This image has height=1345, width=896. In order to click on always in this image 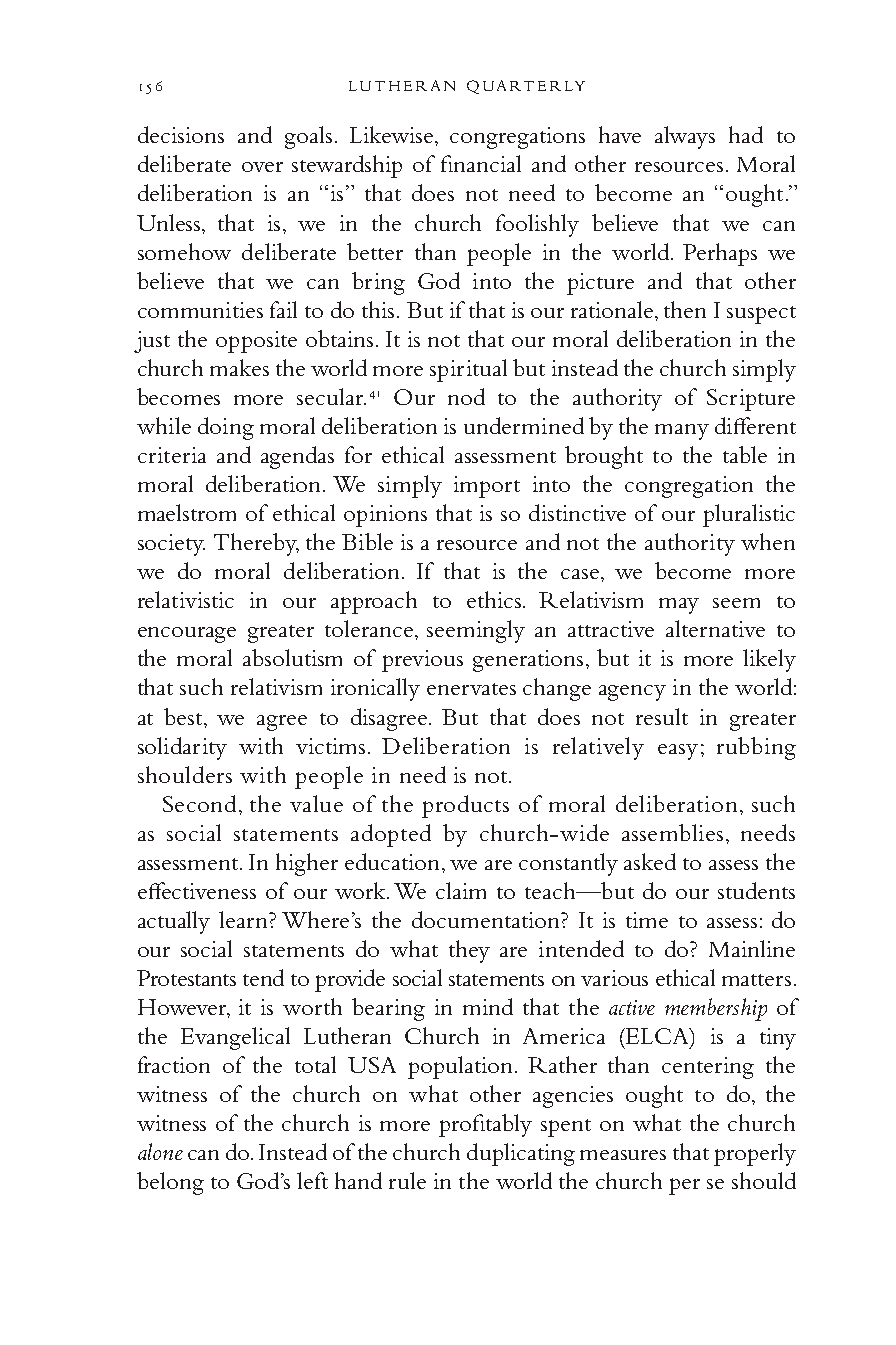, I will do `click(685, 137)`.
